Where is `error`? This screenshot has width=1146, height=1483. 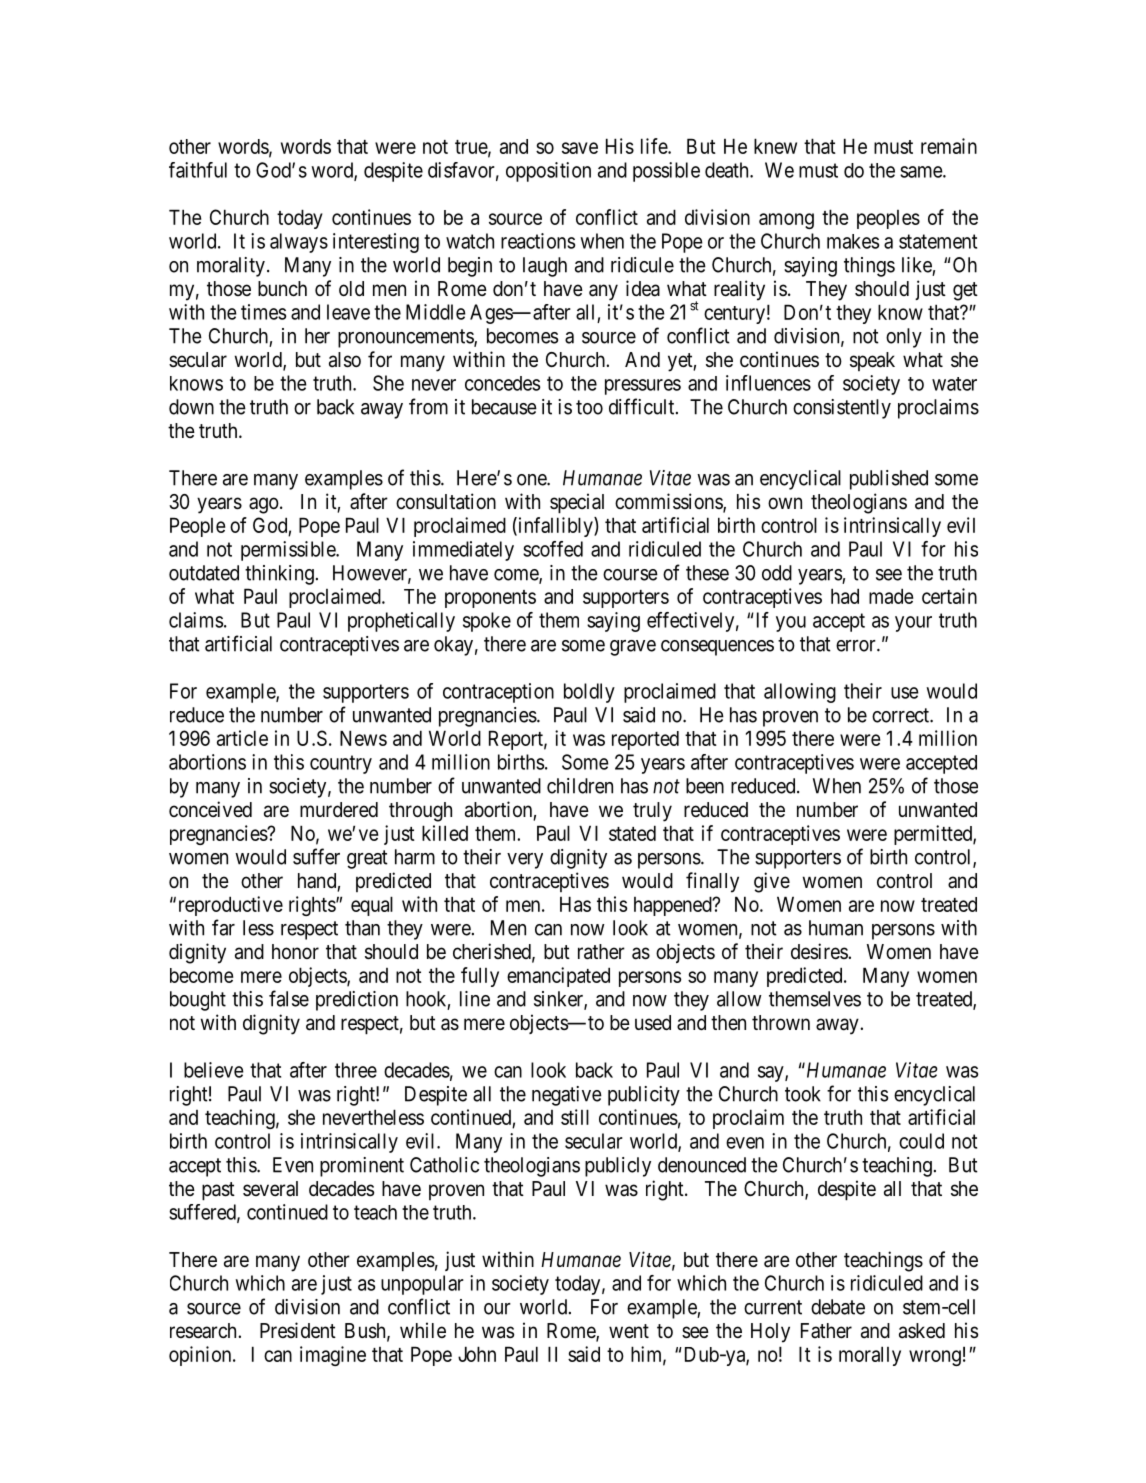
error is located at coordinates (857, 646).
